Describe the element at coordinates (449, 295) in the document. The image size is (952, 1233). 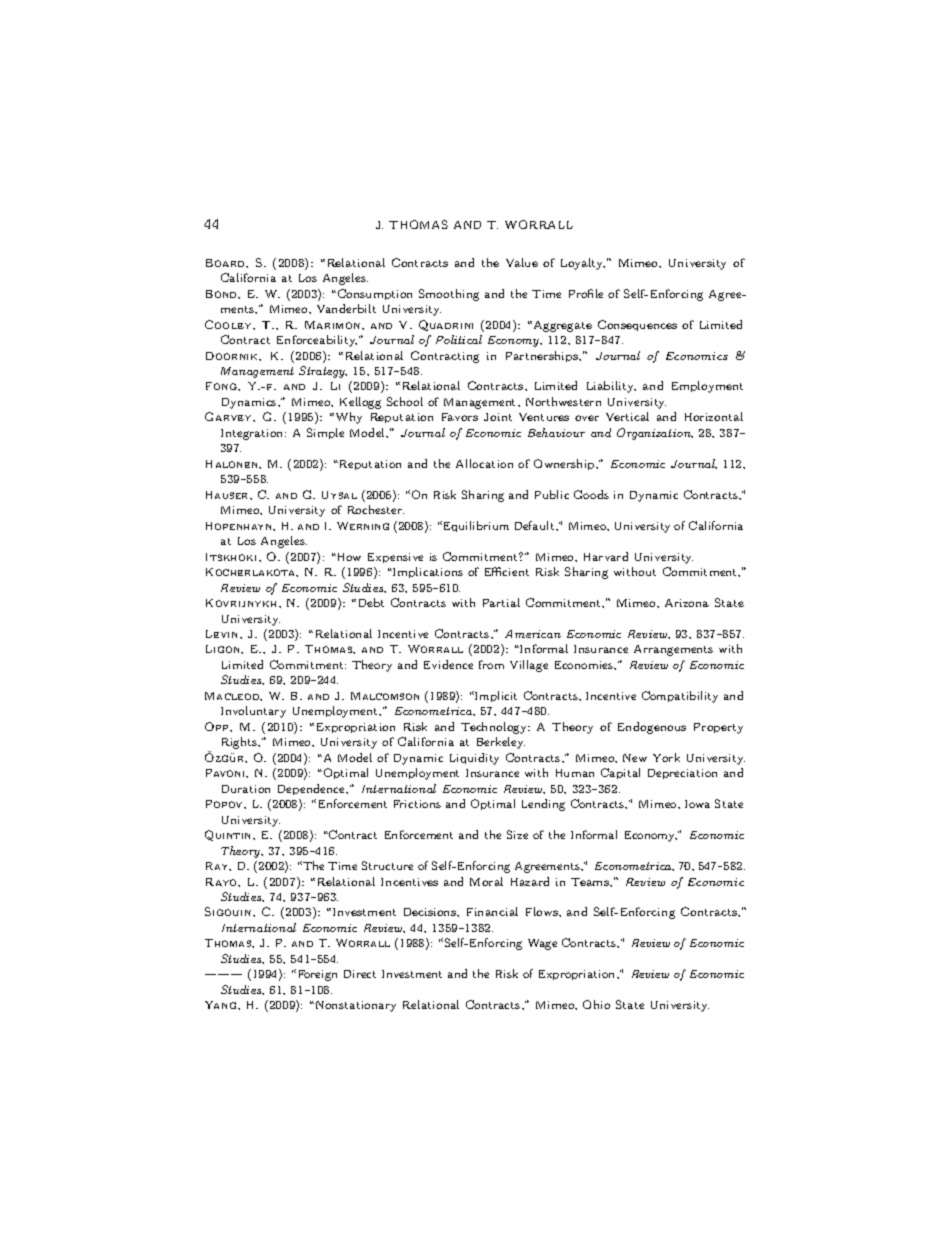
I see `Smoothing` at that location.
